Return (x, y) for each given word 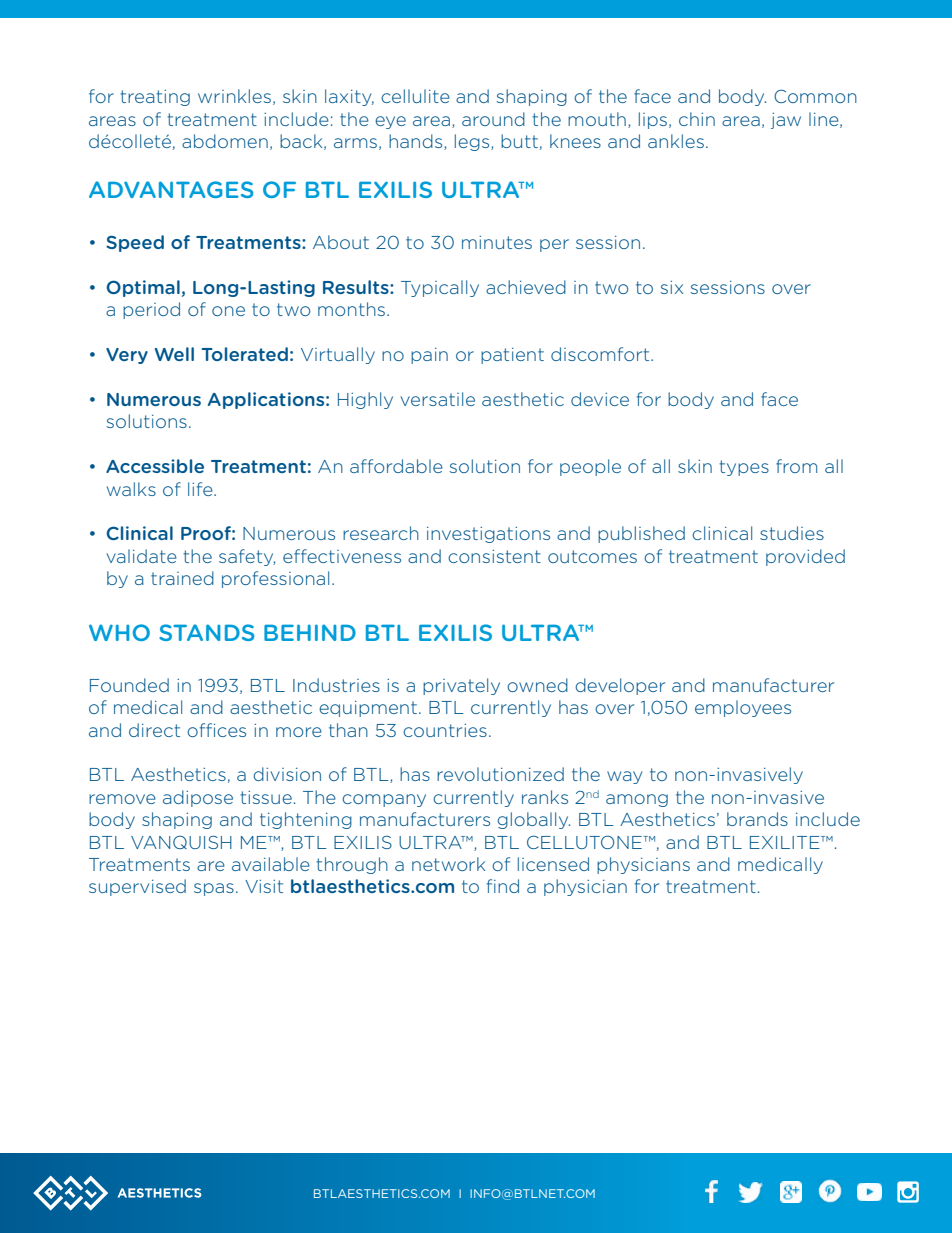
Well (174, 354)
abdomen (225, 141)
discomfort (601, 354)
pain (429, 356)
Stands (206, 632)
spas (214, 889)
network (449, 864)
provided (805, 557)
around (493, 119)
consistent (494, 556)
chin (697, 119)
